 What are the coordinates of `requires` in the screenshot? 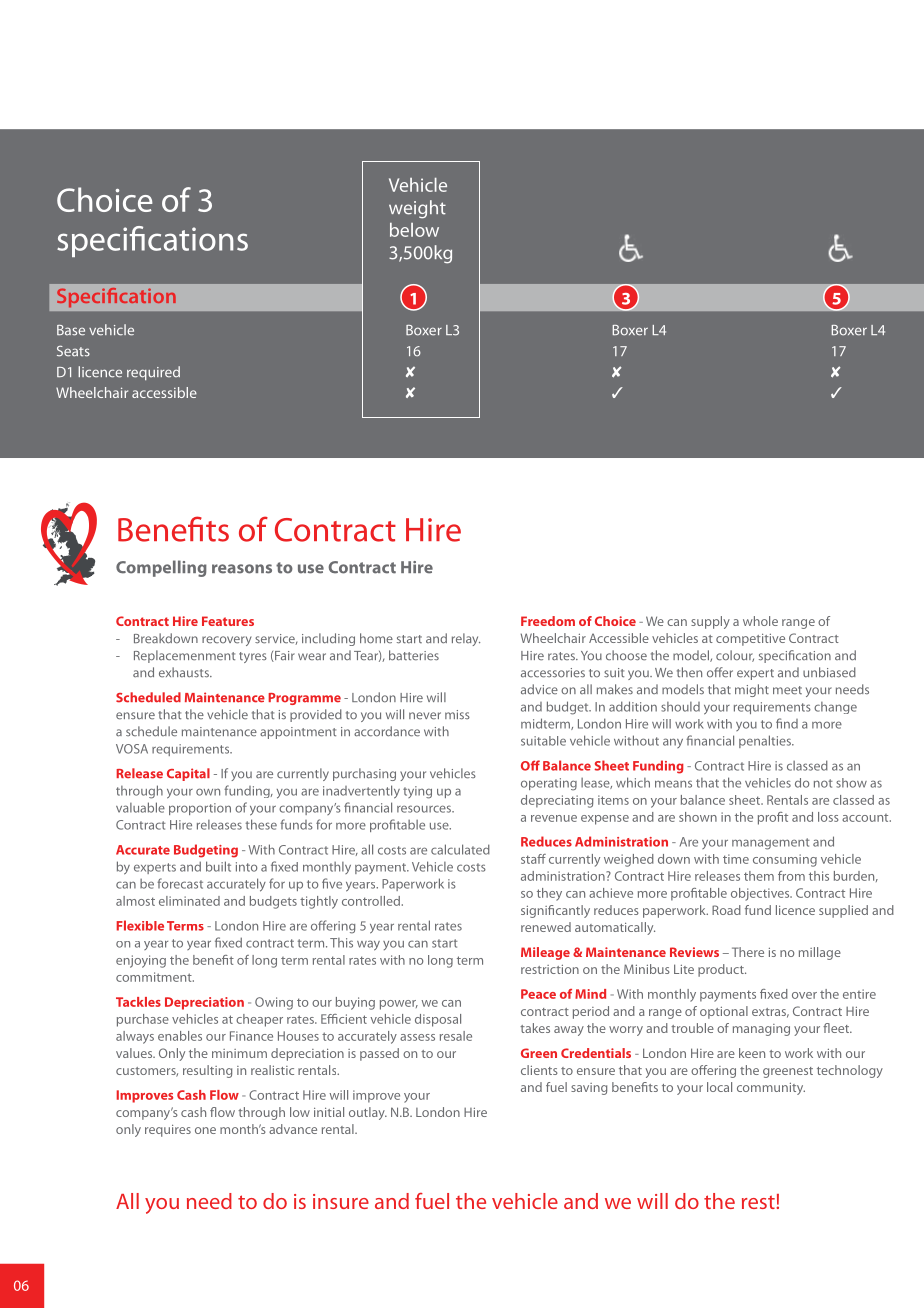 It's located at (168, 1131).
